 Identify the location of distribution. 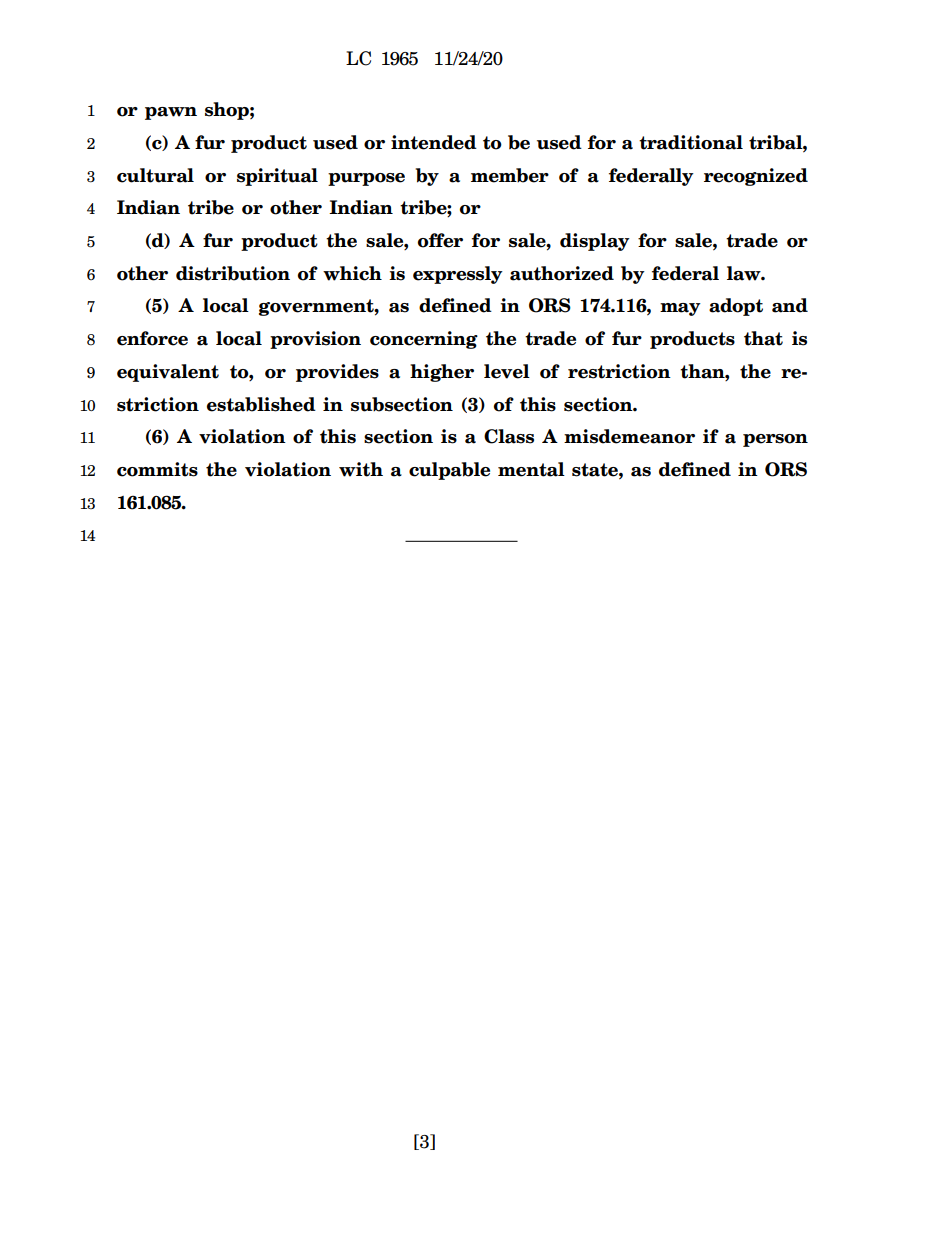
(233, 273).
